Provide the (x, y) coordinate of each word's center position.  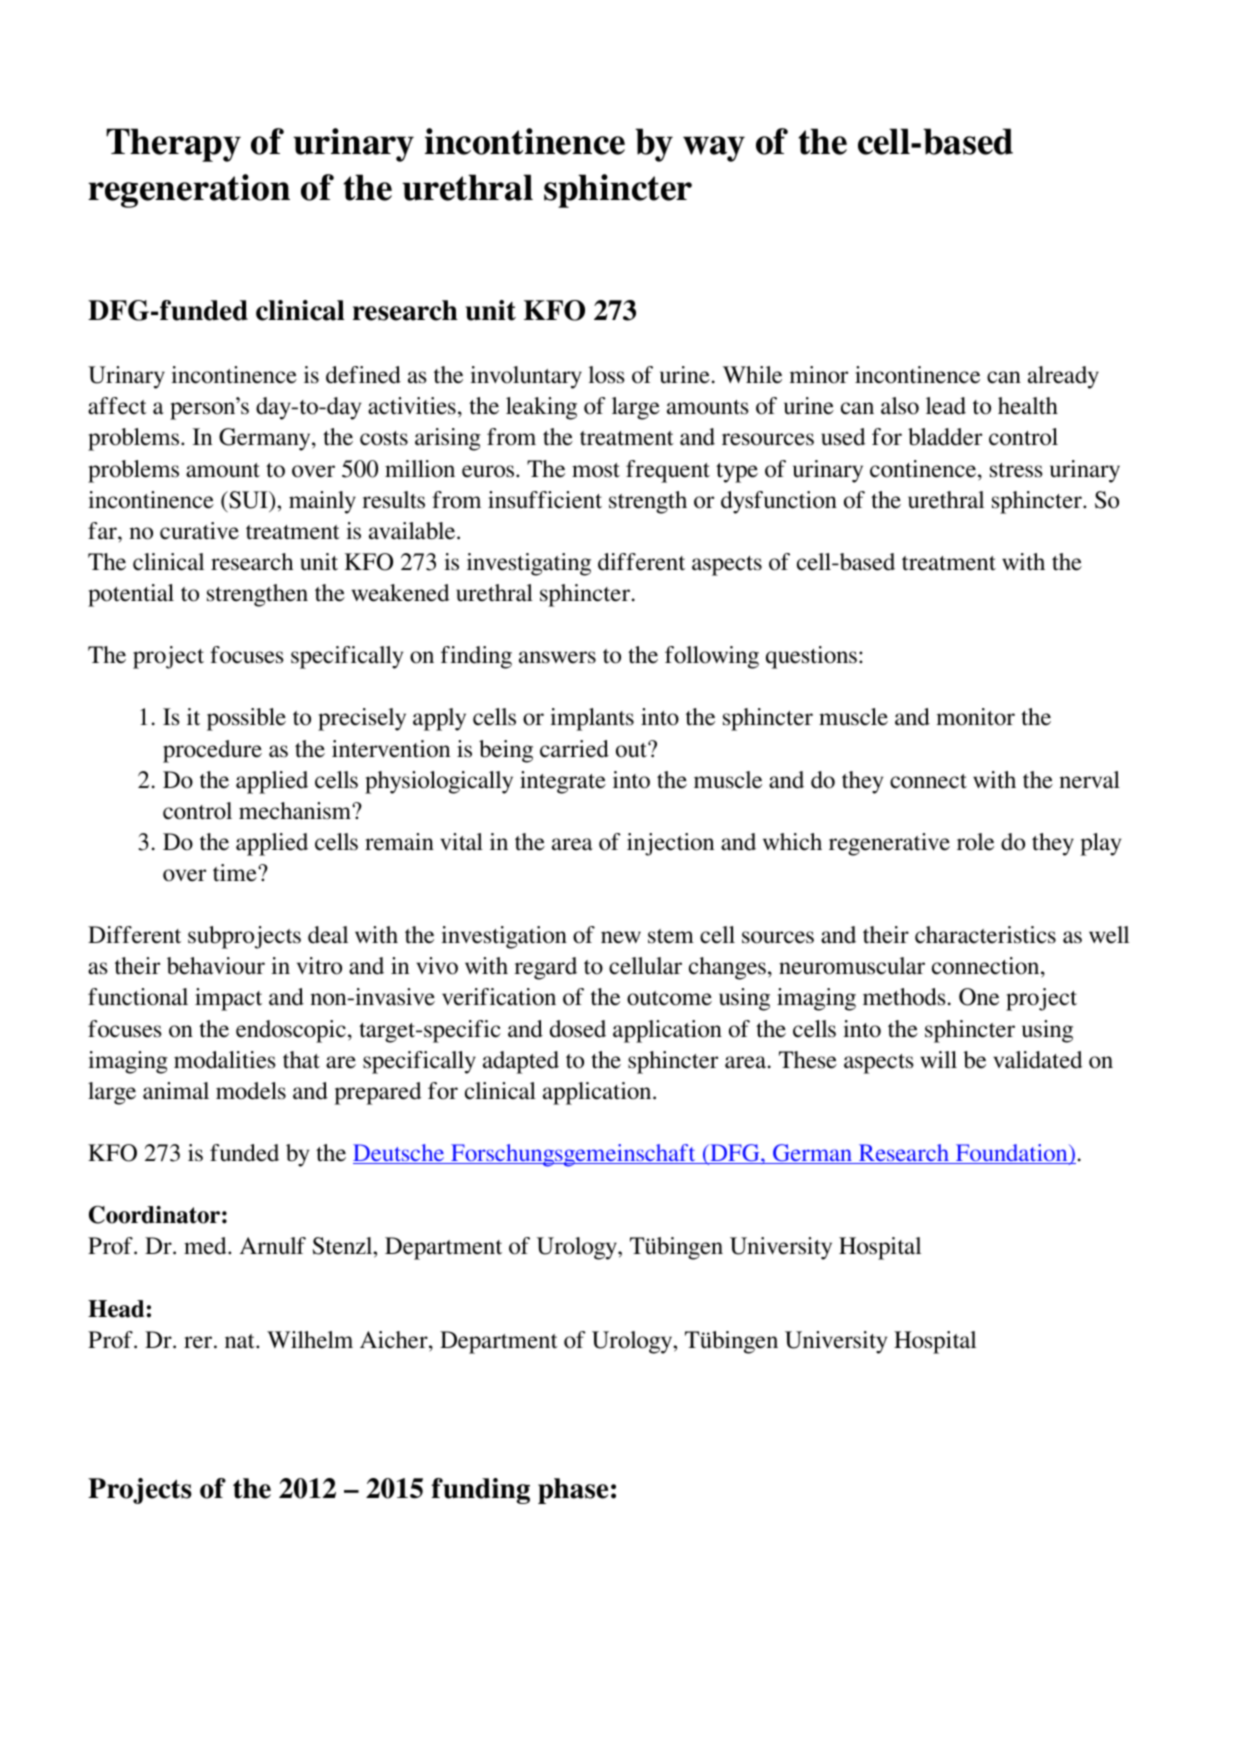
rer (199, 1342)
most (596, 470)
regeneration (189, 191)
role (975, 842)
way (714, 149)
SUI (248, 500)
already (1063, 377)
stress (1016, 470)
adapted (521, 1062)
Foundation (1011, 1154)
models (251, 1091)
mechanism (296, 811)
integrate (563, 782)
